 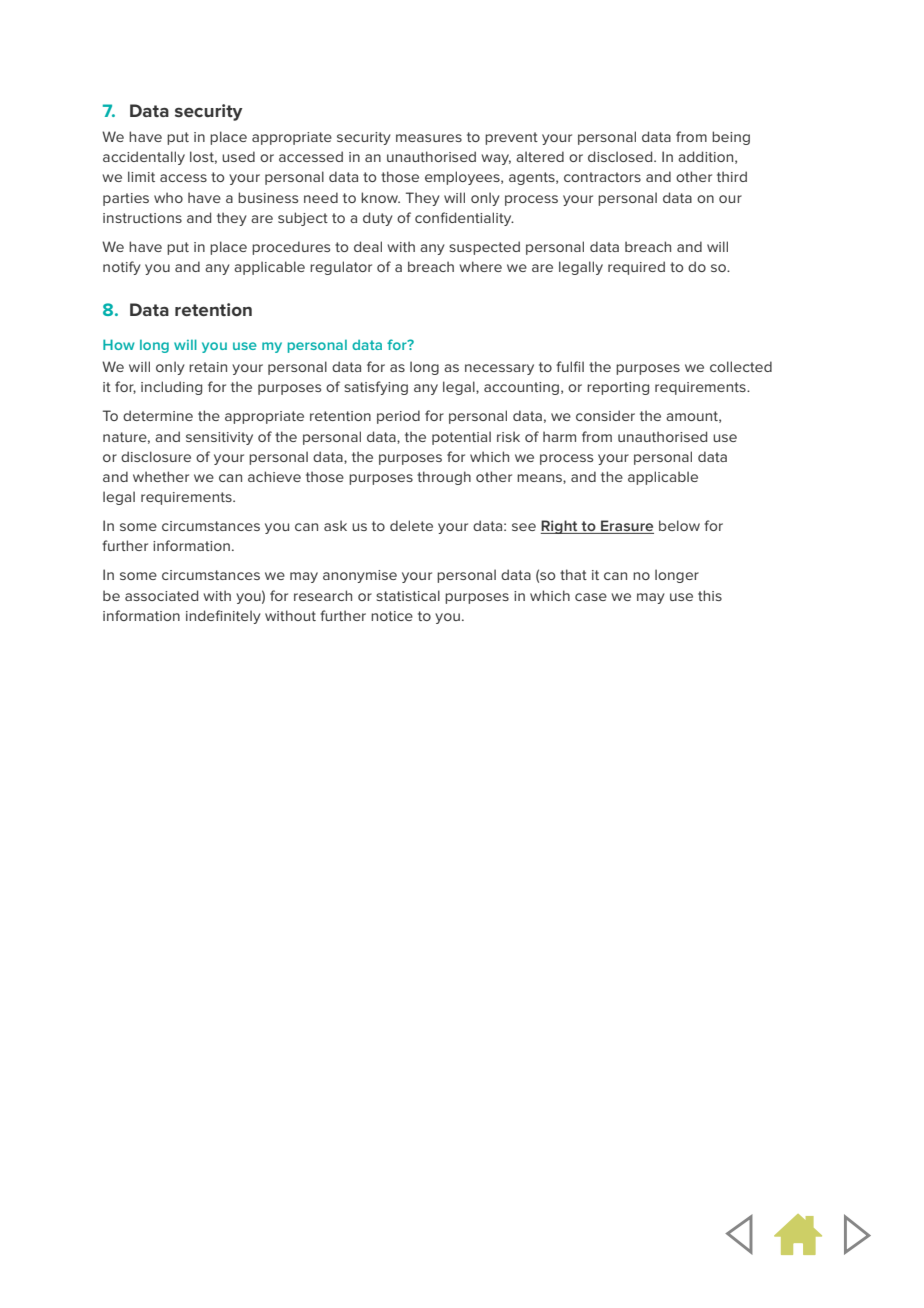 I want to click on where, so click(x=480, y=266).
